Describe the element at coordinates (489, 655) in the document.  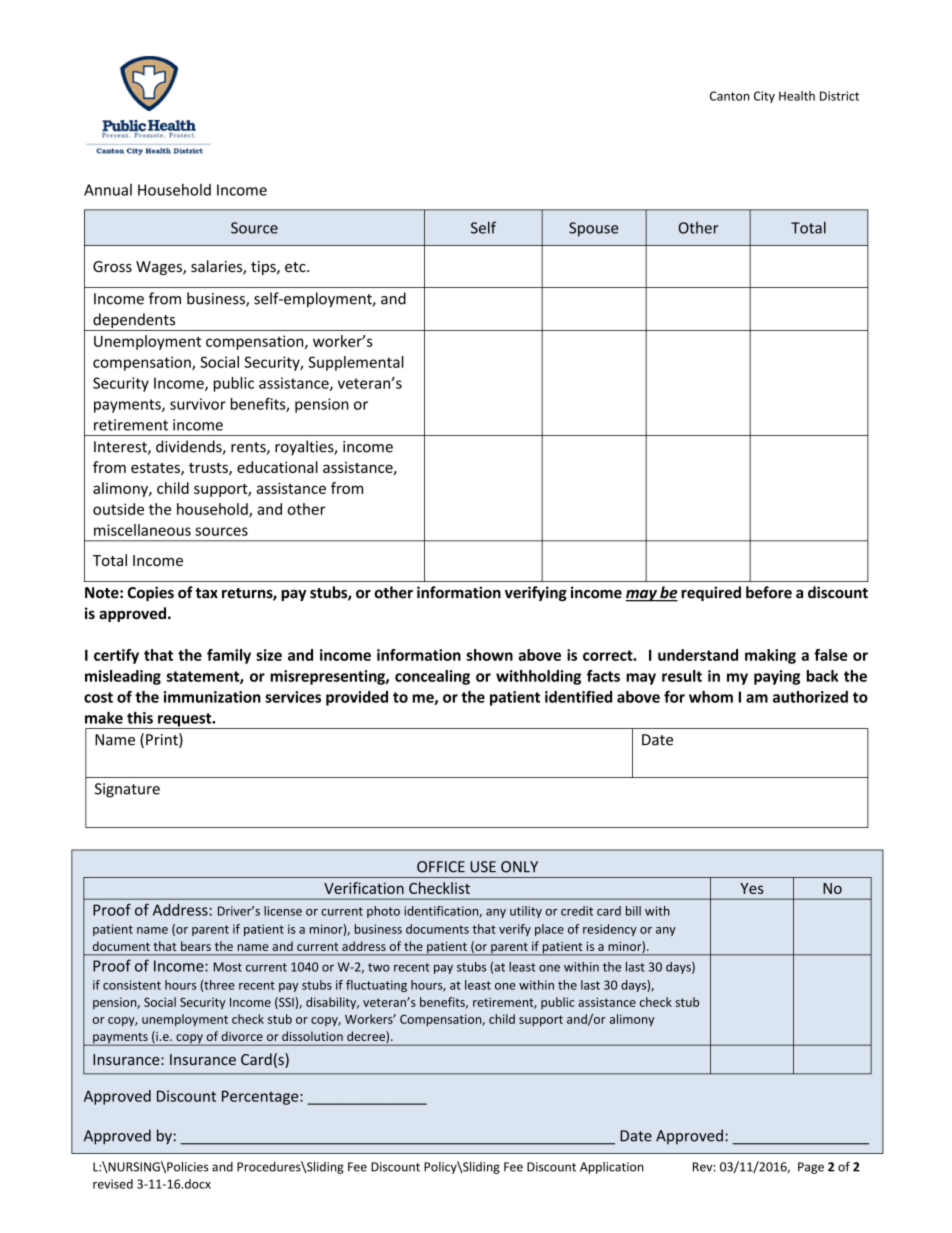
I see `shown` at that location.
